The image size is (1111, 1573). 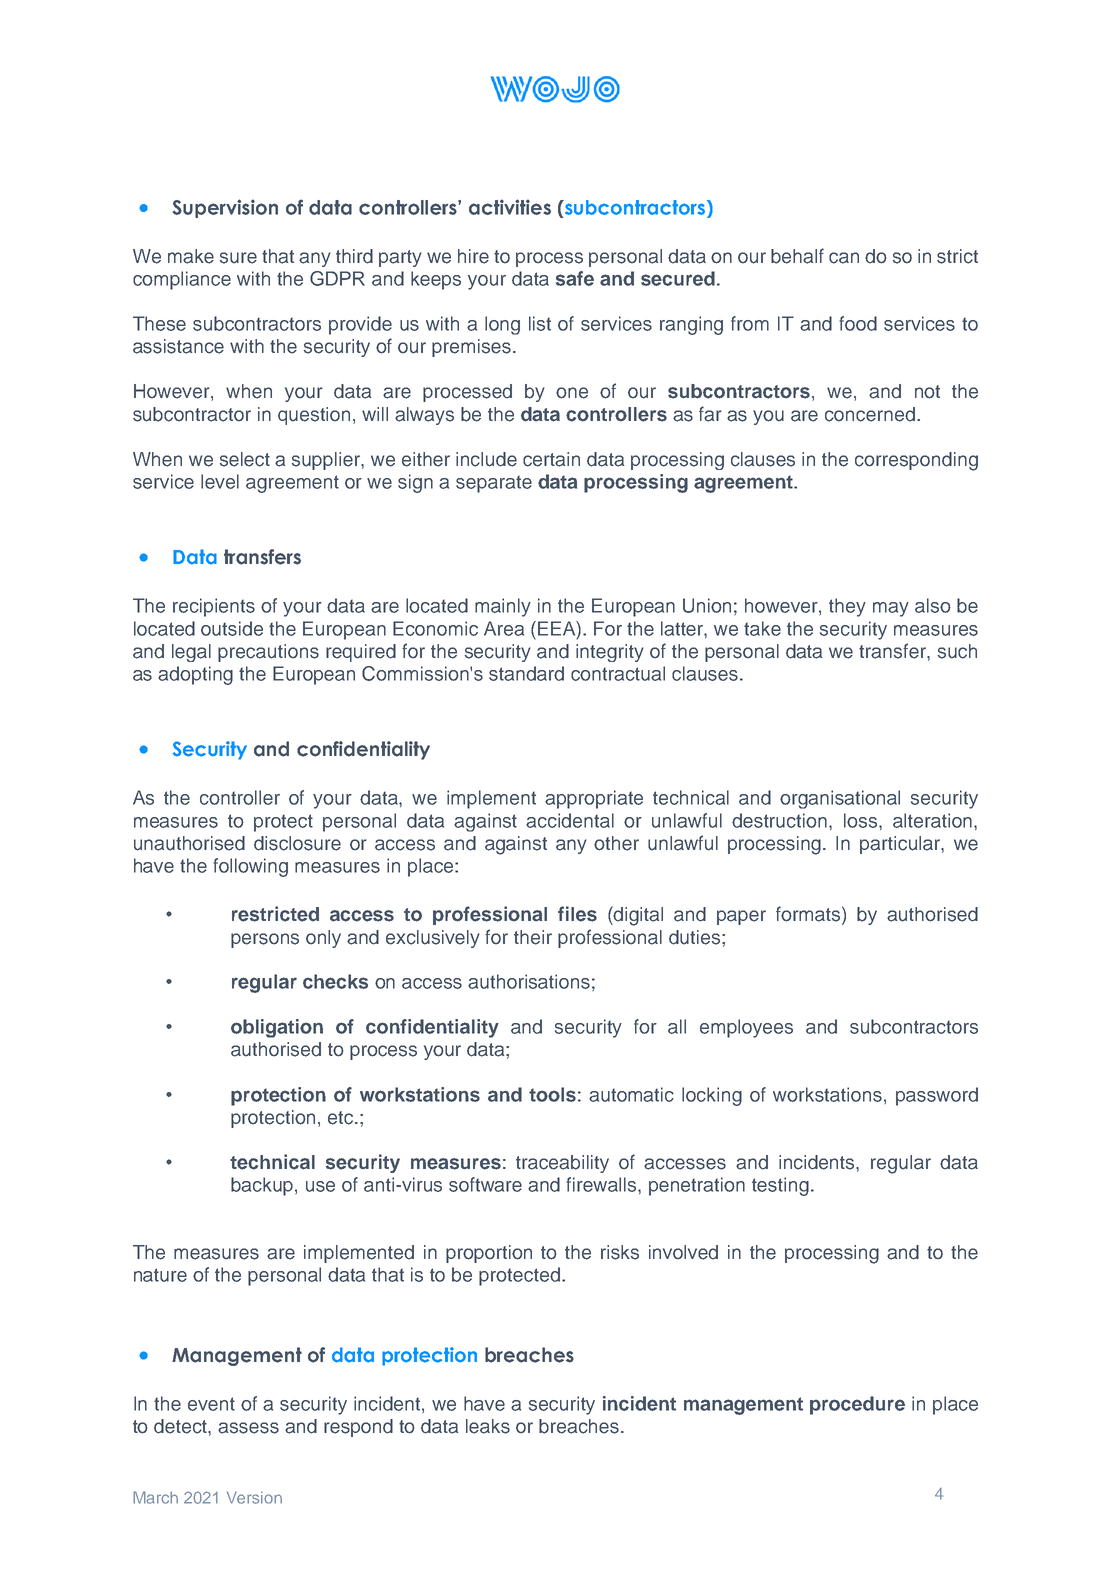 What do you see at coordinates (570, 820) in the screenshot?
I see `accidental` at bounding box center [570, 820].
